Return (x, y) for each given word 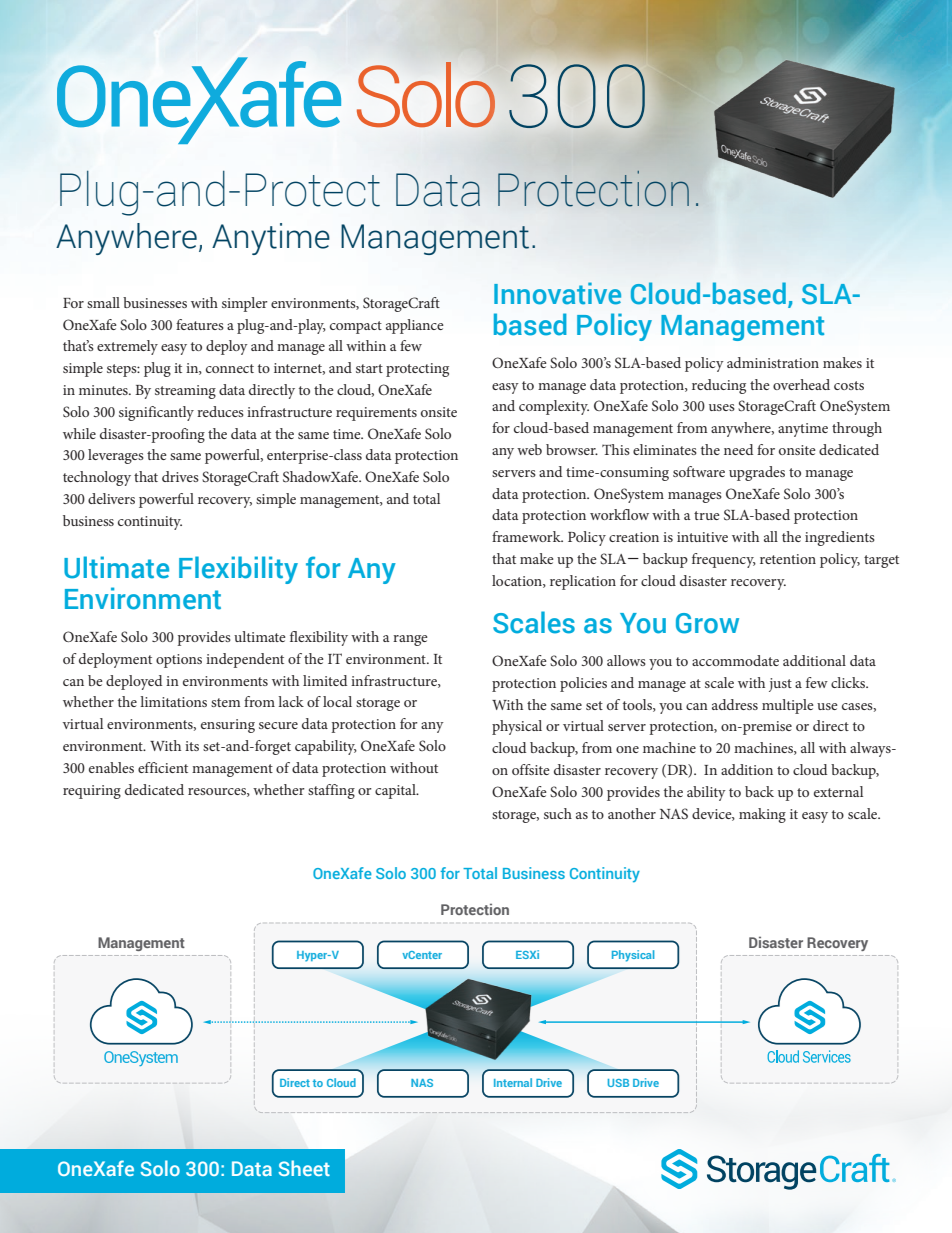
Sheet (304, 1168)
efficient (163, 767)
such (558, 813)
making (762, 815)
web (529, 449)
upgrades (757, 473)
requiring (92, 792)
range (410, 640)
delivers (111, 498)
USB (618, 1083)
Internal (513, 1082)
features (200, 324)
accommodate (735, 660)
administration (773, 362)
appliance (415, 326)
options (179, 661)
